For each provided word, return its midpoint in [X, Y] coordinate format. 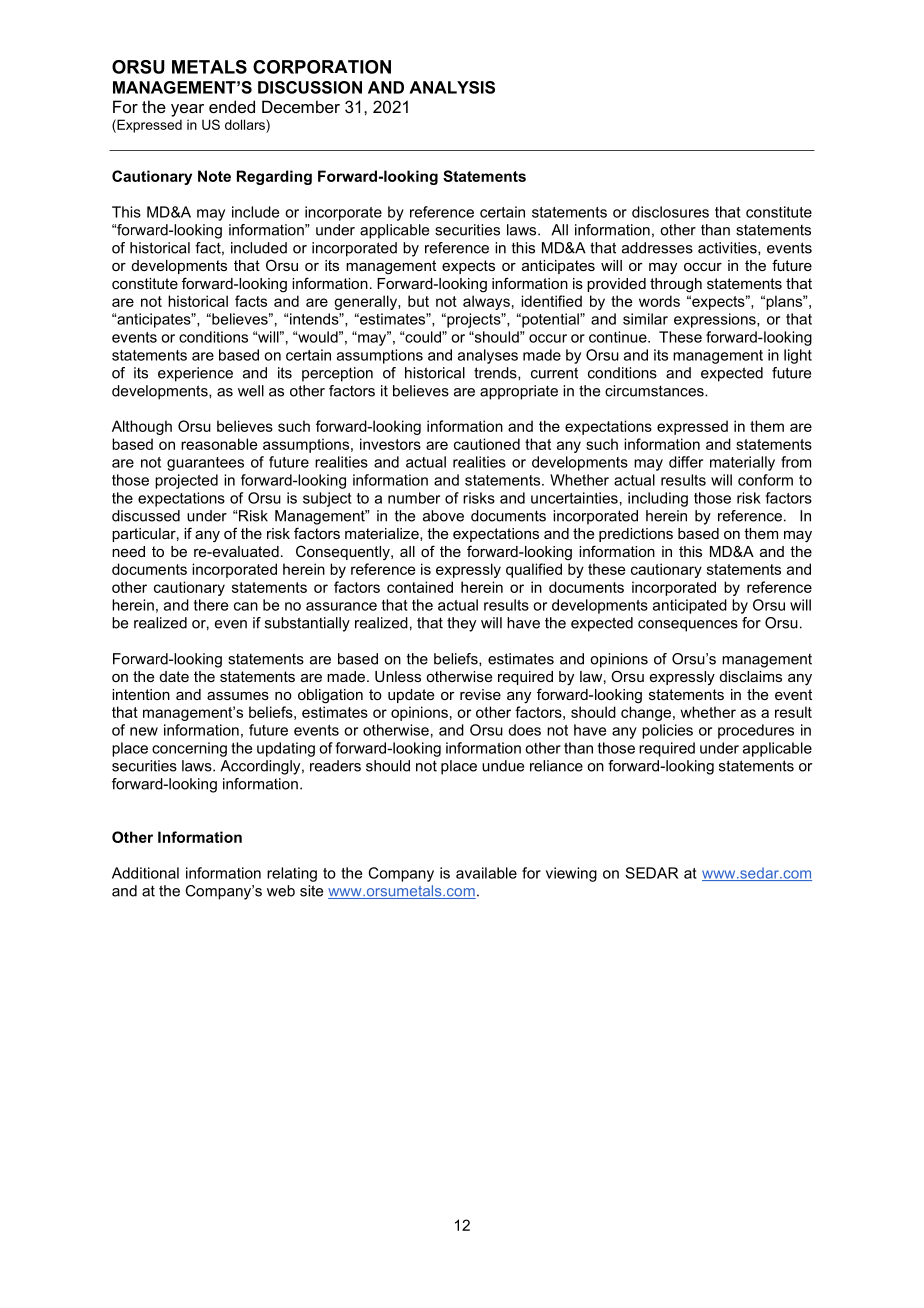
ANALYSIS [452, 87]
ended [232, 106]
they [461, 624]
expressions [716, 320]
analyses [488, 356]
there [211, 605]
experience [195, 374]
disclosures [670, 212]
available [486, 873]
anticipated [690, 606]
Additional [145, 873]
